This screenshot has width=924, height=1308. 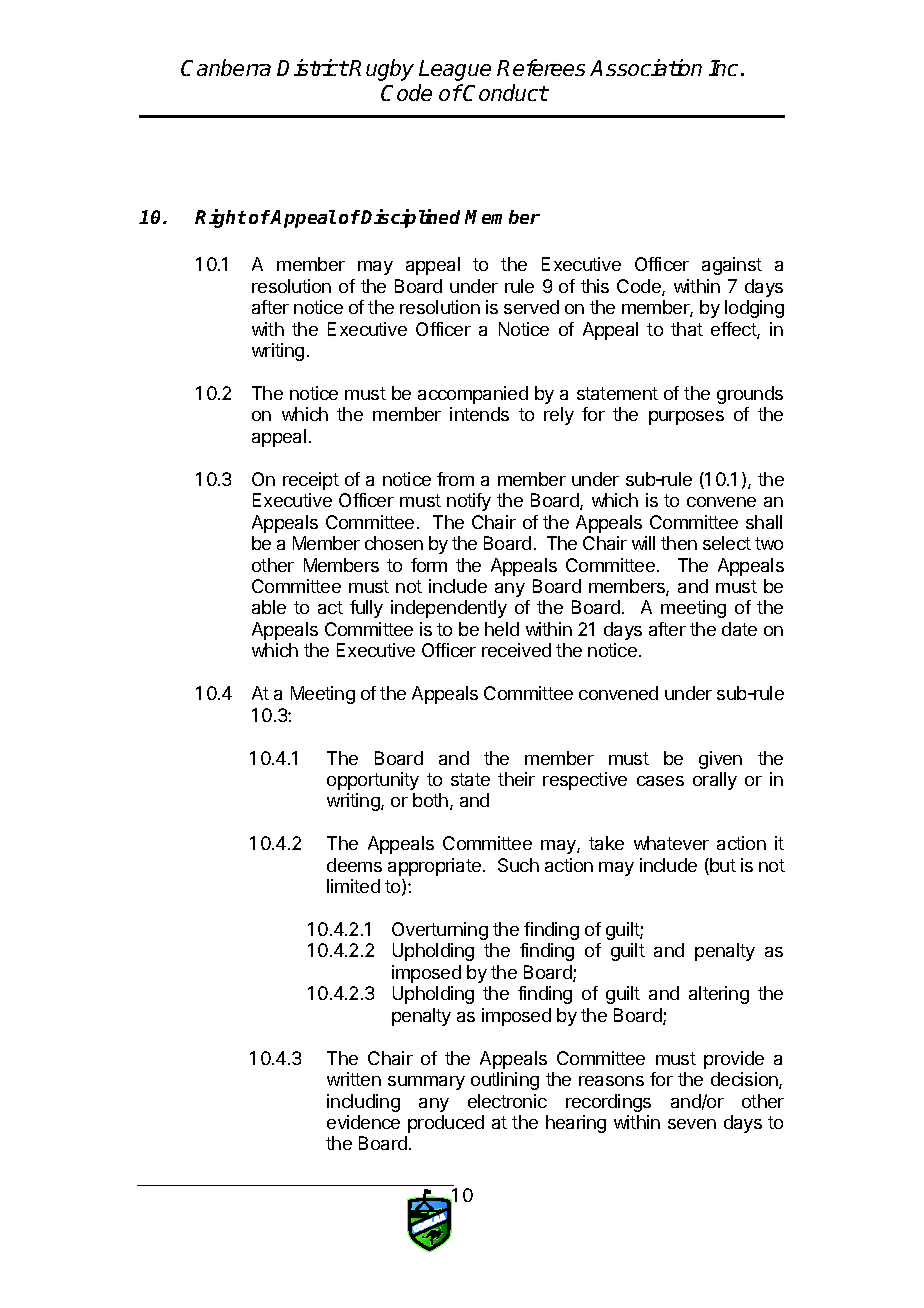 What do you see at coordinates (646, 67) in the screenshot?
I see `Association` at bounding box center [646, 67].
